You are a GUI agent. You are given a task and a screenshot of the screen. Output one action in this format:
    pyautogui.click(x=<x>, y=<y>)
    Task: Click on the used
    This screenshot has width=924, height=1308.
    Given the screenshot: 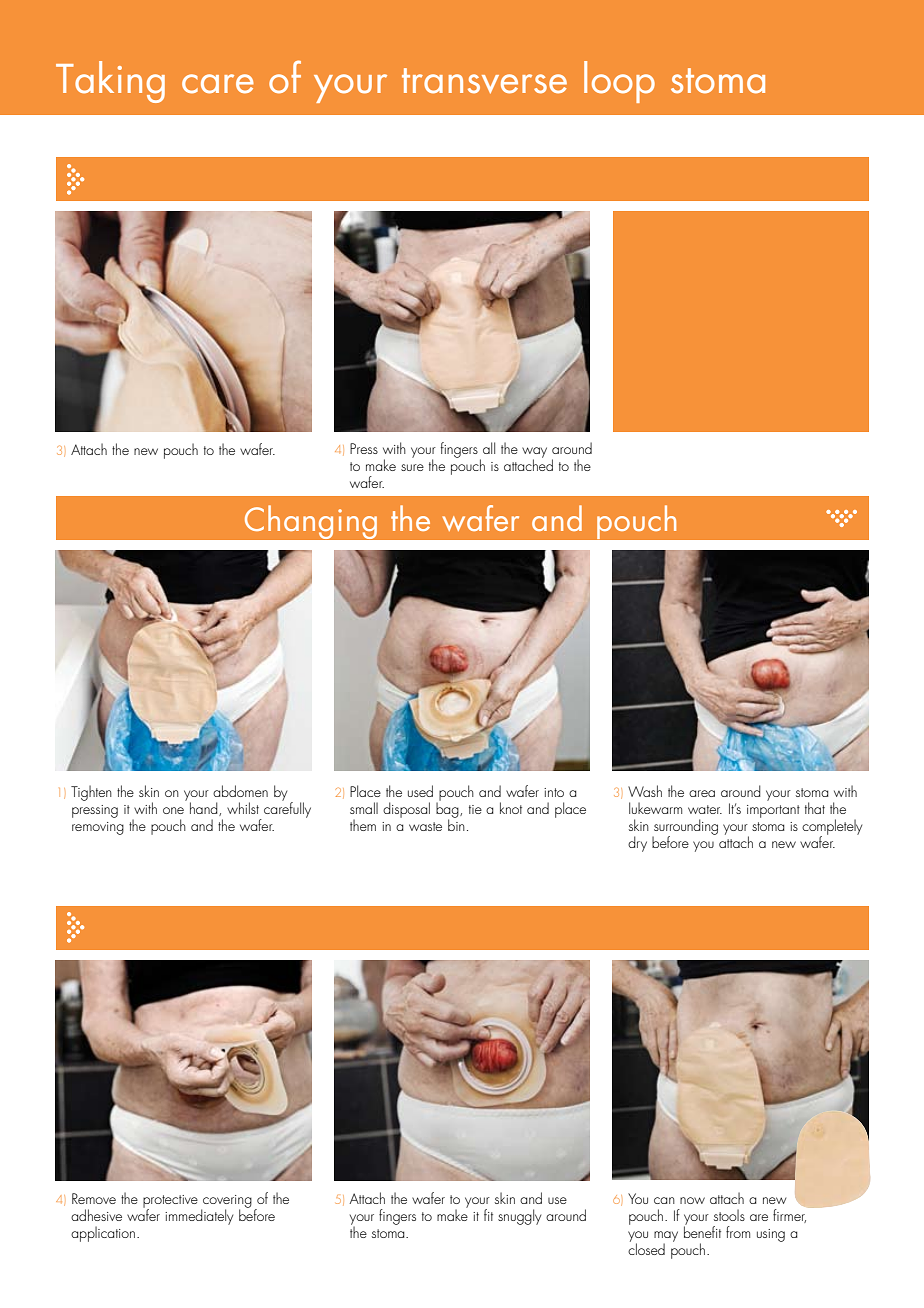 What is the action you would take?
    pyautogui.click(x=420, y=791)
